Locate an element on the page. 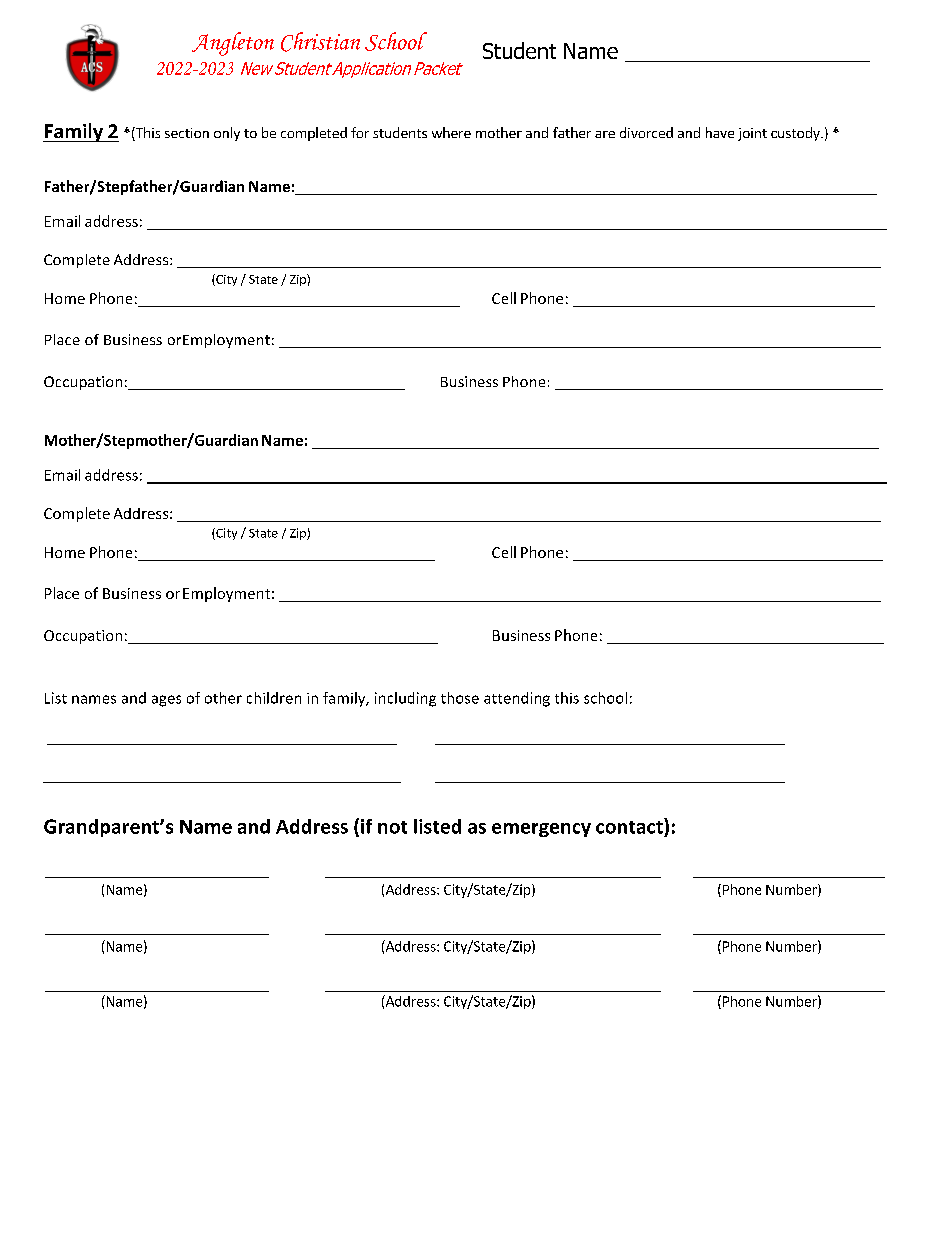 The image size is (952, 1233). those is located at coordinates (460, 698).
